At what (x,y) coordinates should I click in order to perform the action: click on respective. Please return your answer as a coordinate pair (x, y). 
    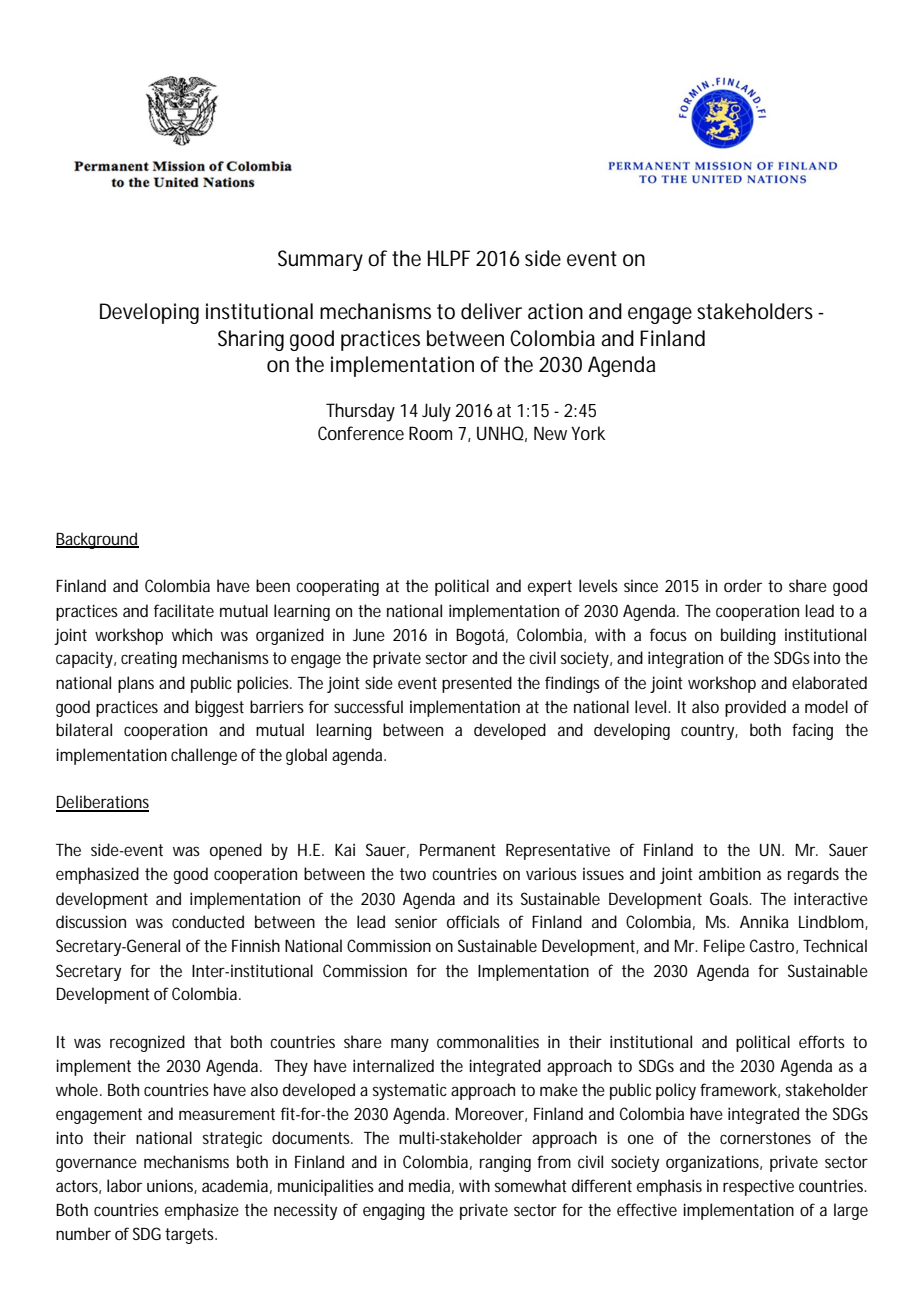
    Looking at the image, I should click on (758, 1187).
